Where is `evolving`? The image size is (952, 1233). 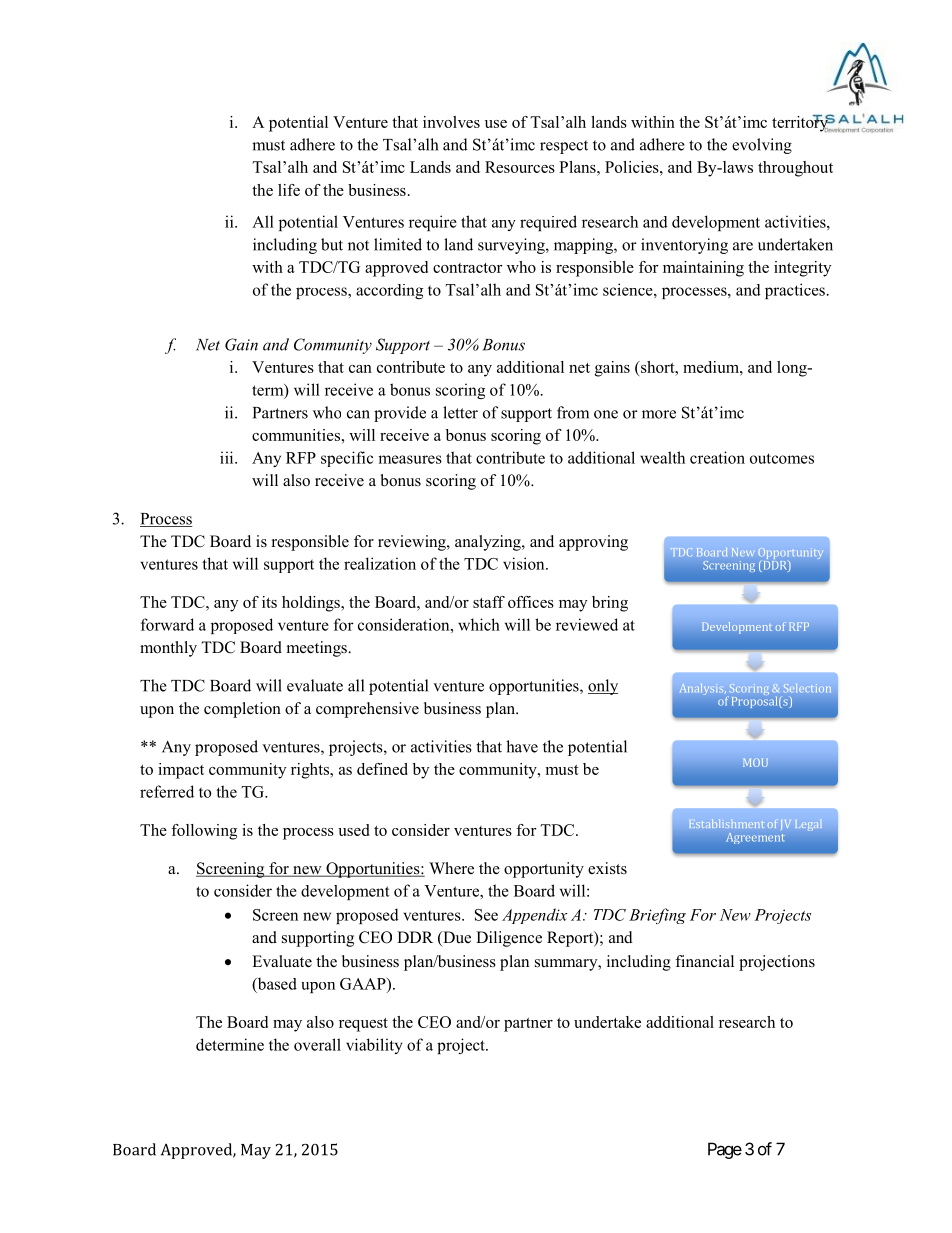 evolving is located at coordinates (762, 146).
